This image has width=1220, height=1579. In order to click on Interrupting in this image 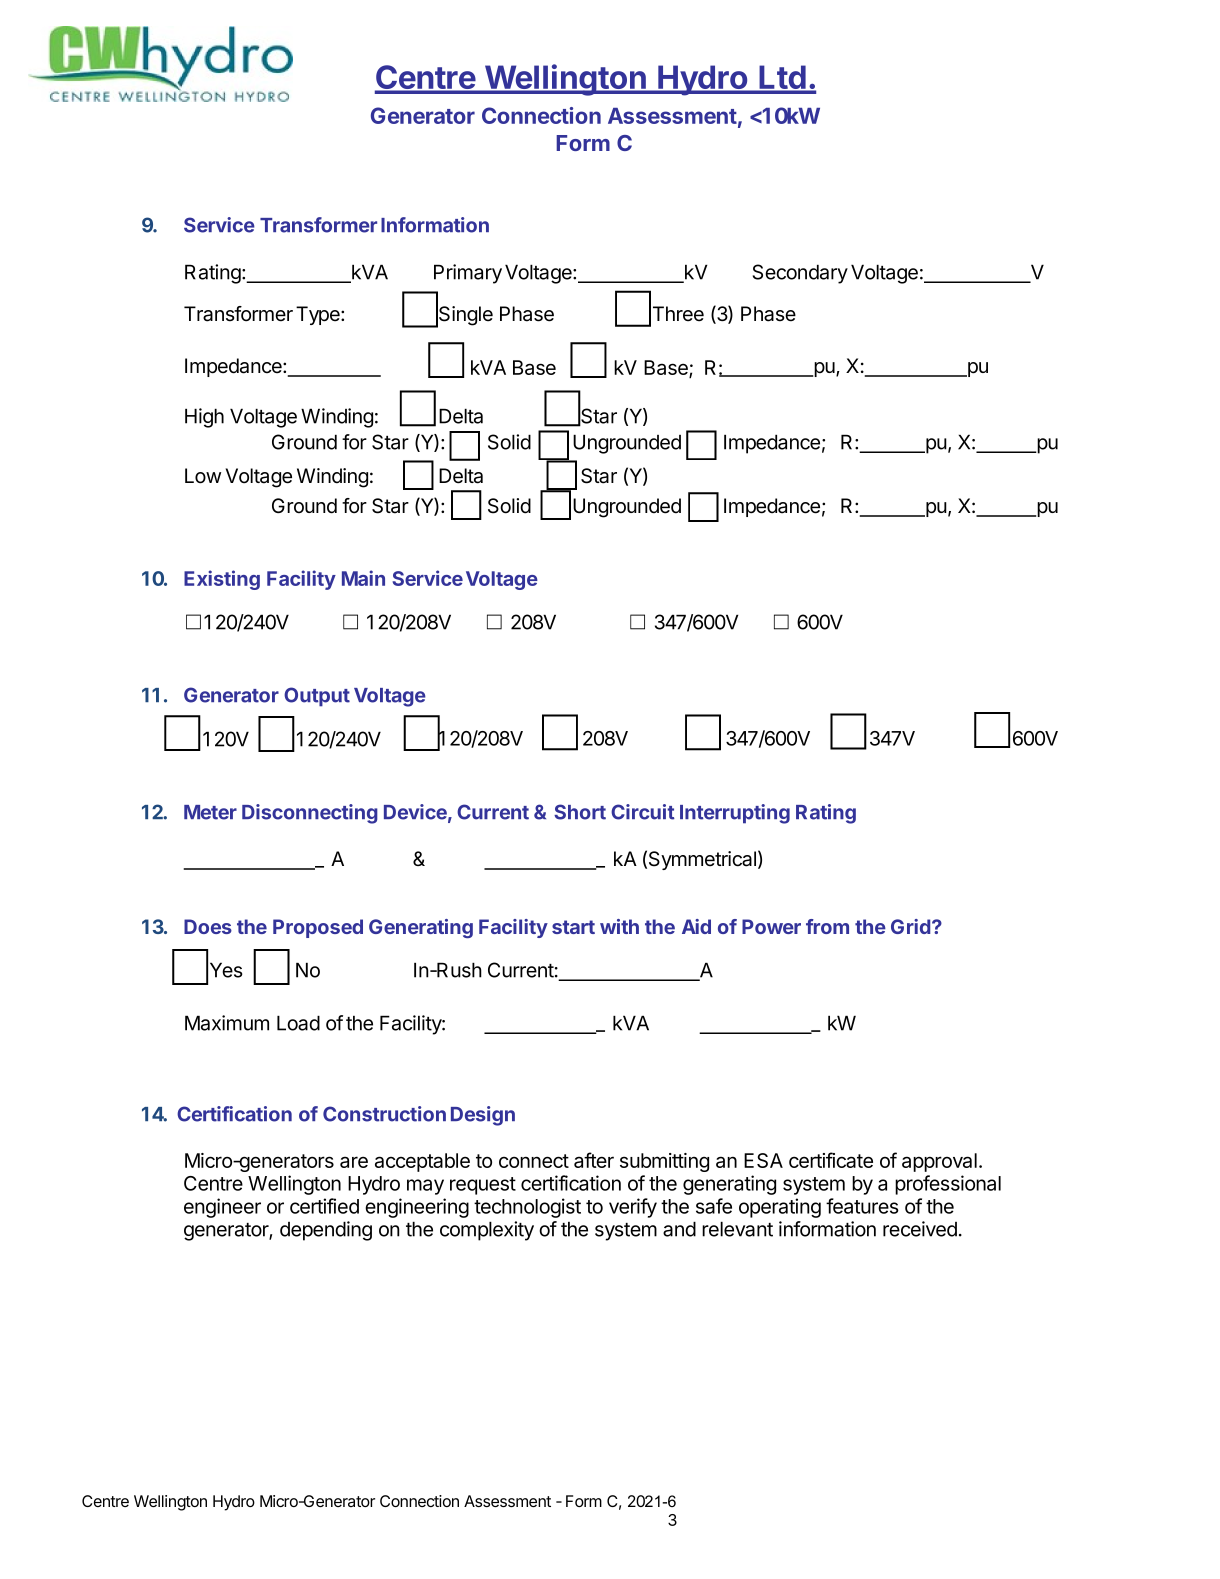, I will do `click(735, 814)`.
